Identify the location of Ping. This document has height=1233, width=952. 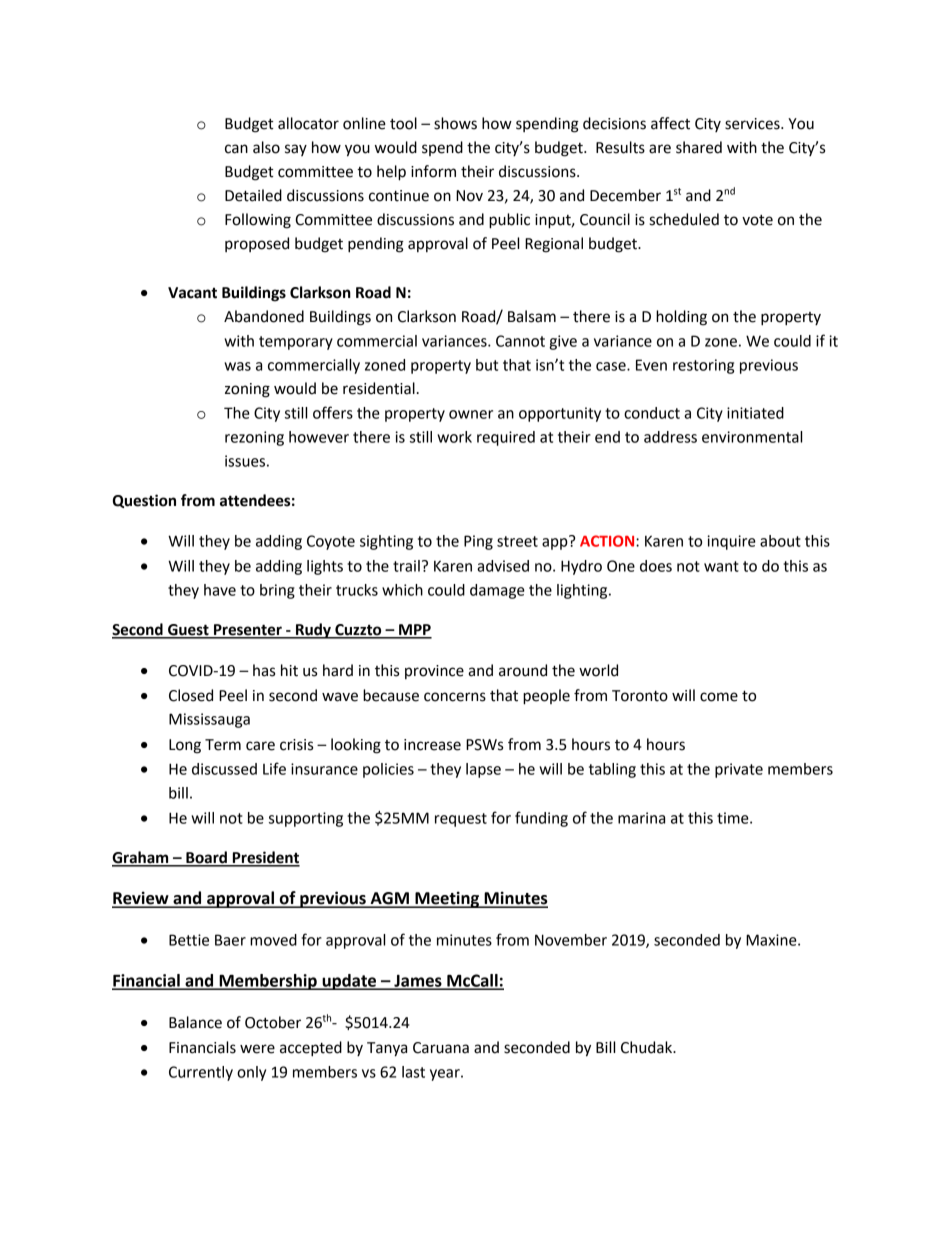
(478, 542).
